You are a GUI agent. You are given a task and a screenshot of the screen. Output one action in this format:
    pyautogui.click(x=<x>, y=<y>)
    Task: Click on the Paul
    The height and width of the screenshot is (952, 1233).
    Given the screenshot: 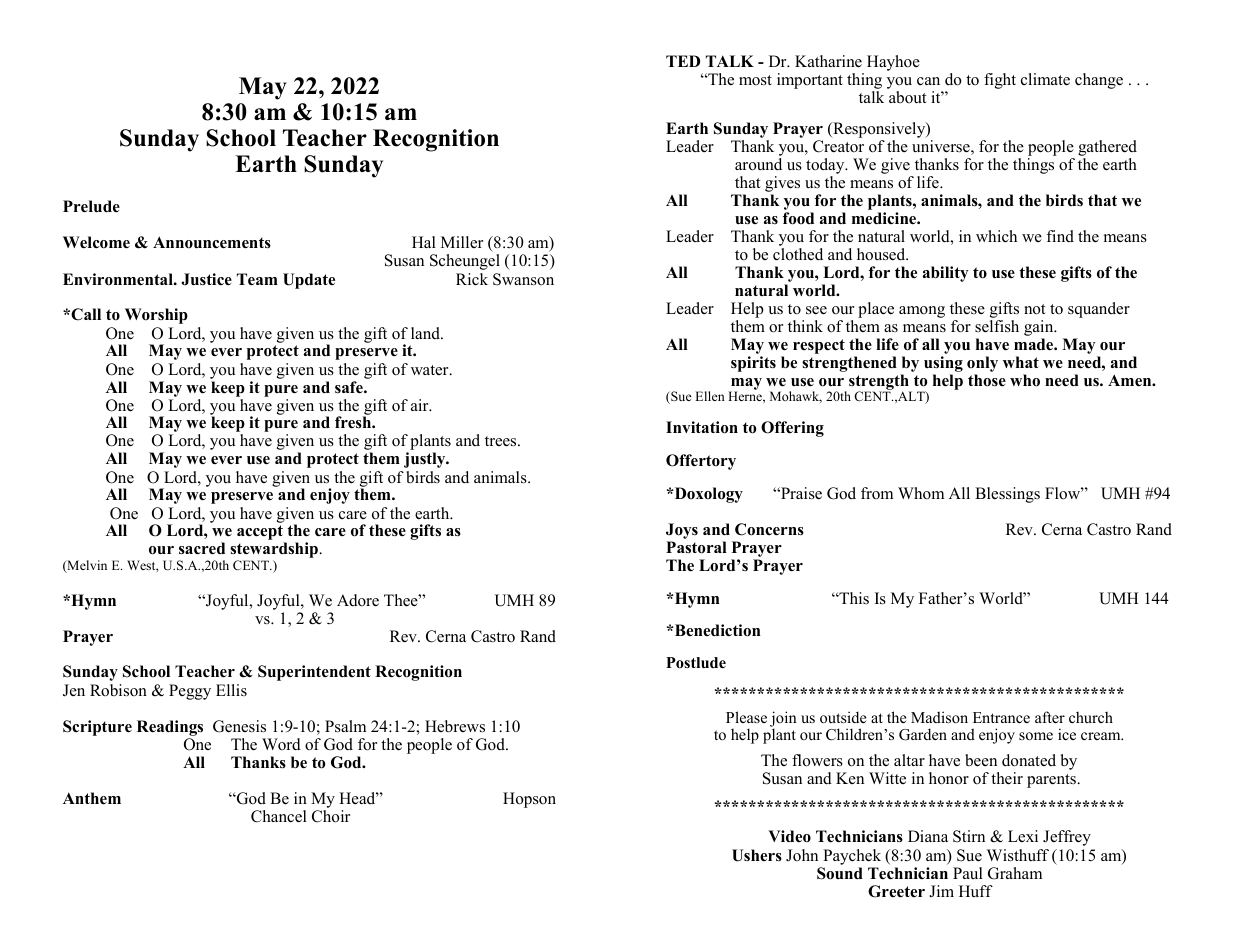 What is the action you would take?
    pyautogui.click(x=968, y=873)
